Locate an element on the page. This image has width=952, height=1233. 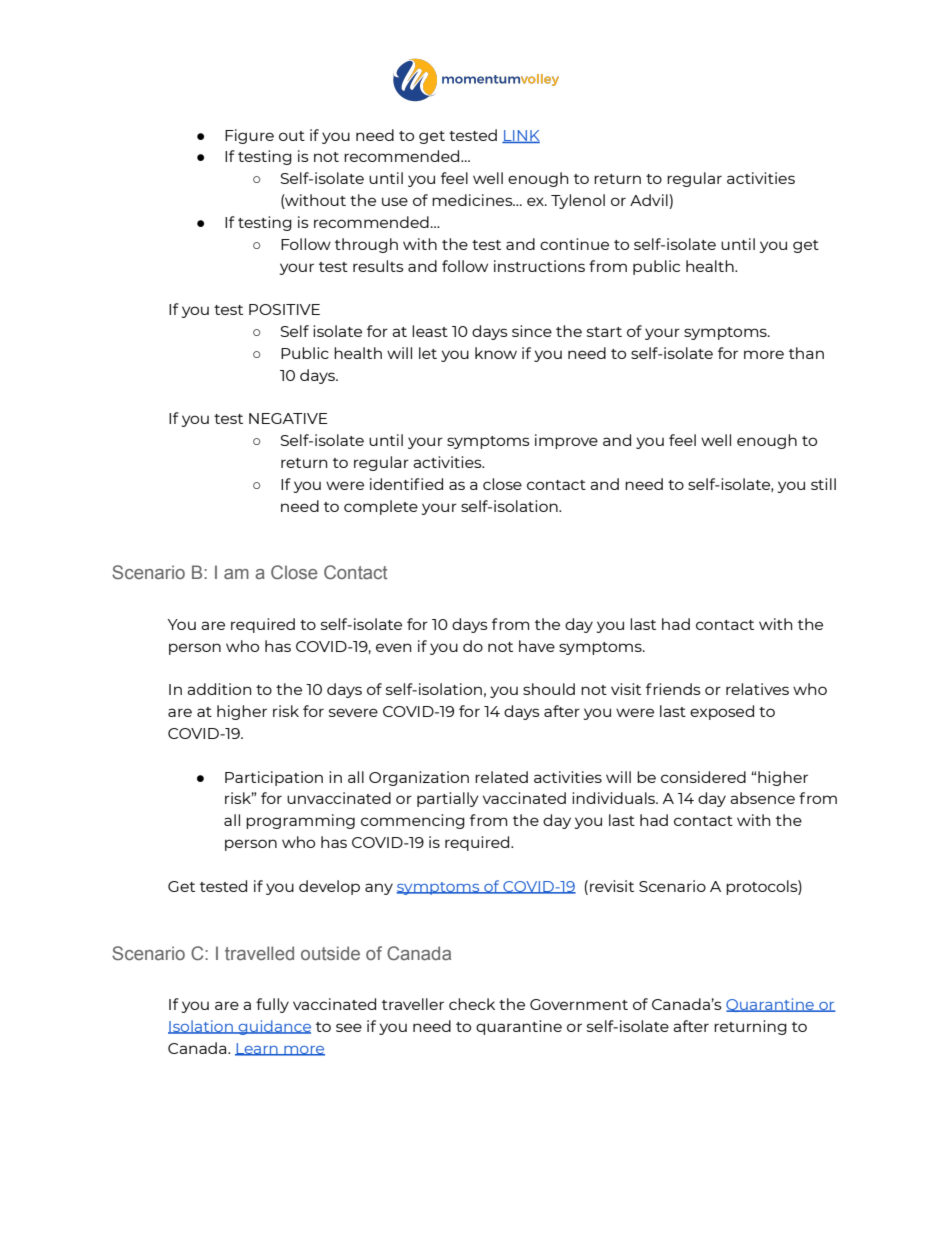
LINK is located at coordinates (521, 136).
